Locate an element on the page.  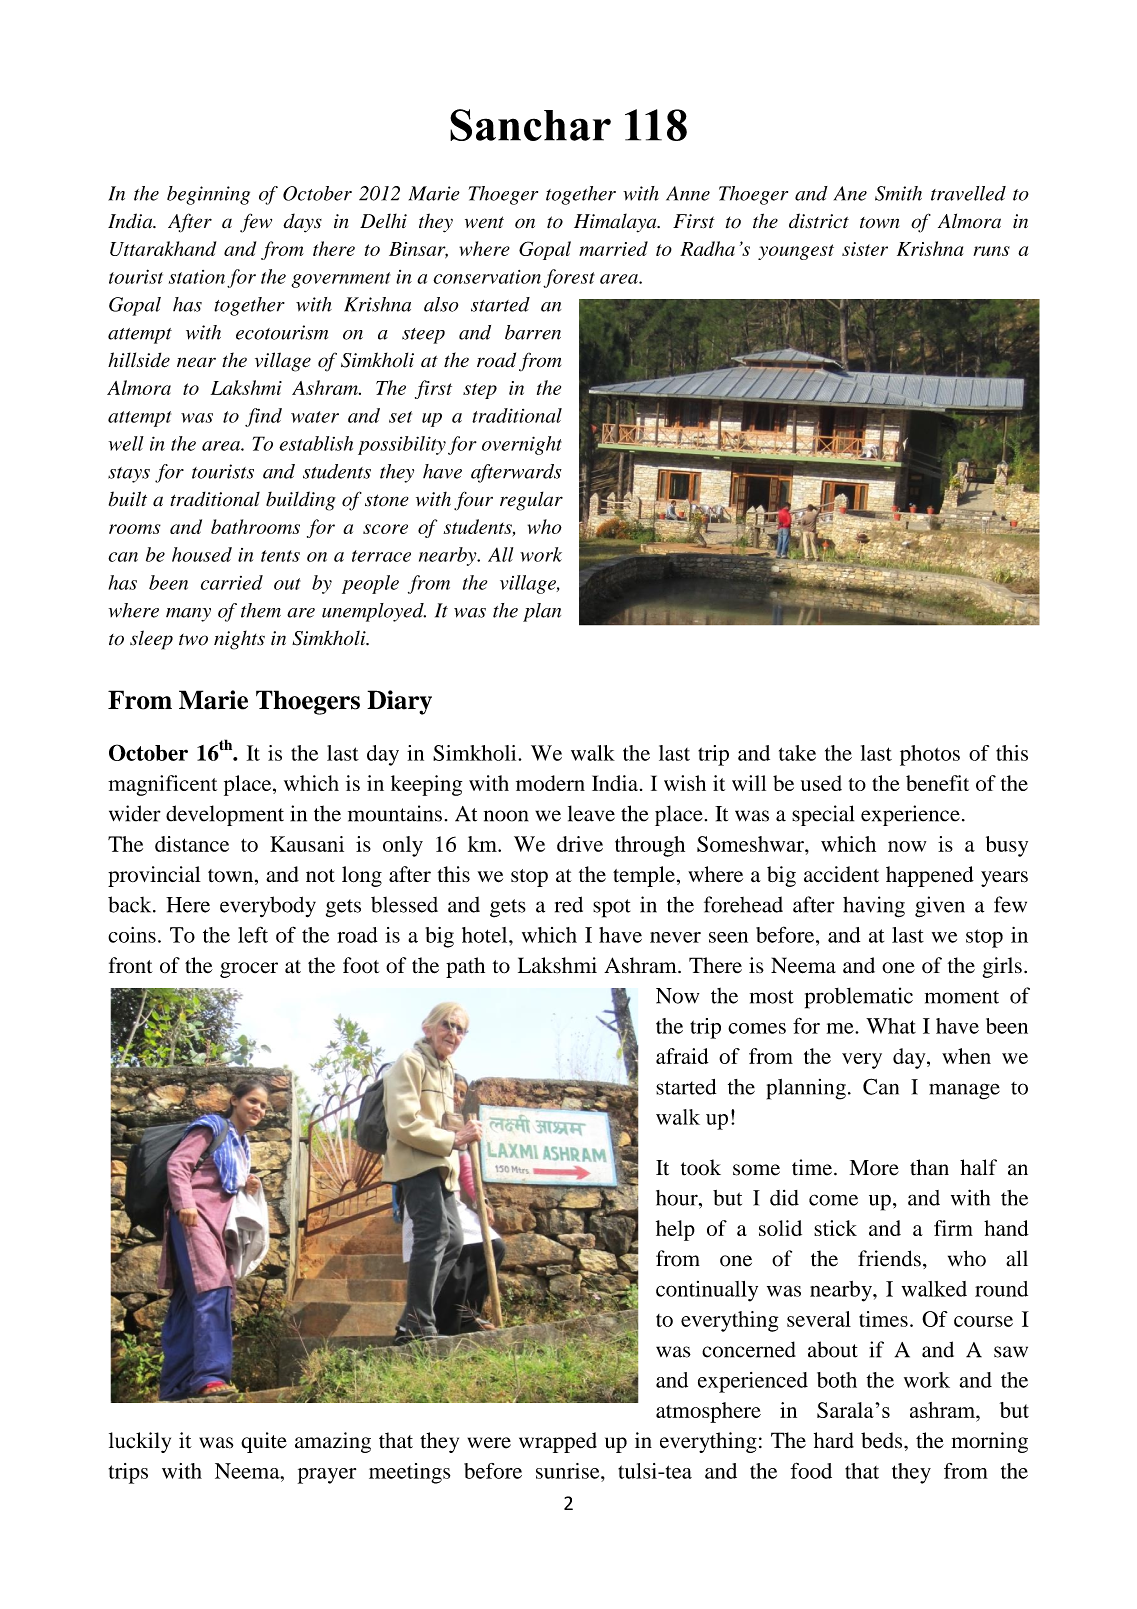
development is located at coordinates (225, 815).
